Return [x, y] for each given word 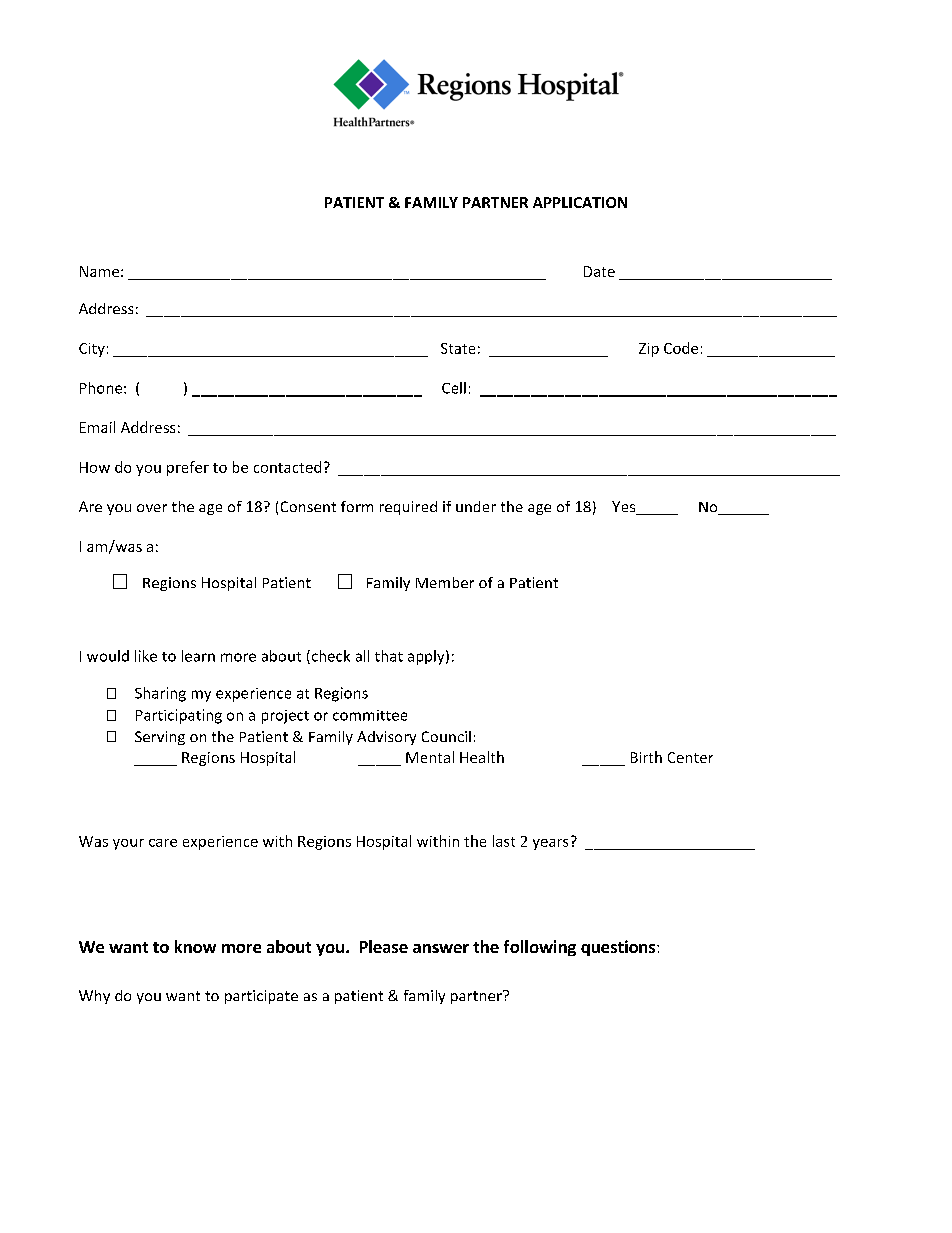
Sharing [160, 694]
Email [97, 427]
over [152, 508]
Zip [649, 350]
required [408, 508]
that [389, 656]
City [92, 350]
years [550, 844]
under [476, 506]
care [163, 843]
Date [599, 271]
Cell [454, 388]
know [195, 946]
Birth [646, 757]
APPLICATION [580, 202]
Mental [430, 757]
